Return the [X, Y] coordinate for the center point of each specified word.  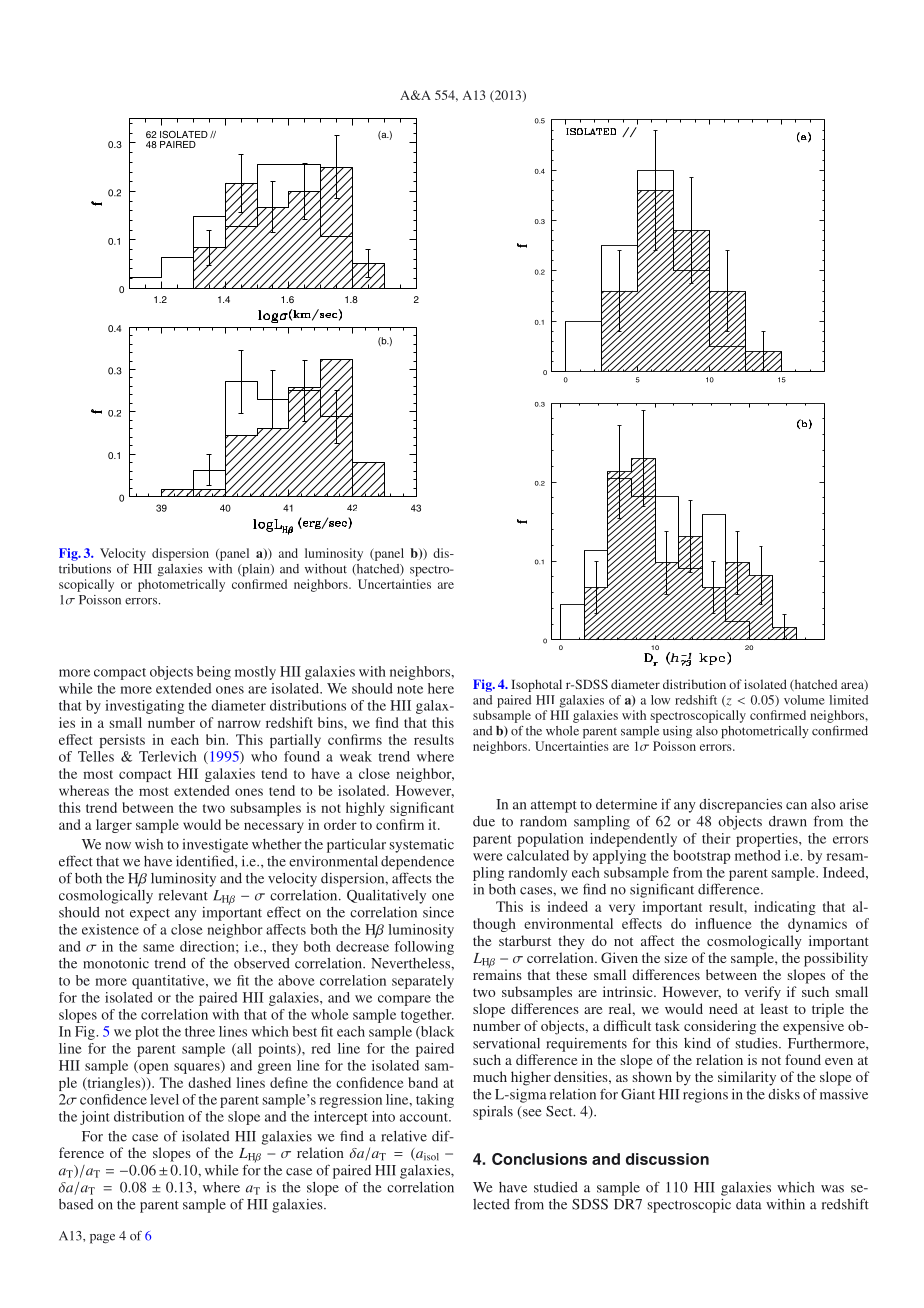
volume [804, 700]
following [424, 948]
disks [784, 1094]
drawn [788, 821]
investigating [144, 707]
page [102, 1239]
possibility [836, 959]
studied [556, 1187]
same [158, 948]
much [490, 1076]
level [164, 1099]
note [410, 689]
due [484, 821]
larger [114, 826]
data [749, 1204]
